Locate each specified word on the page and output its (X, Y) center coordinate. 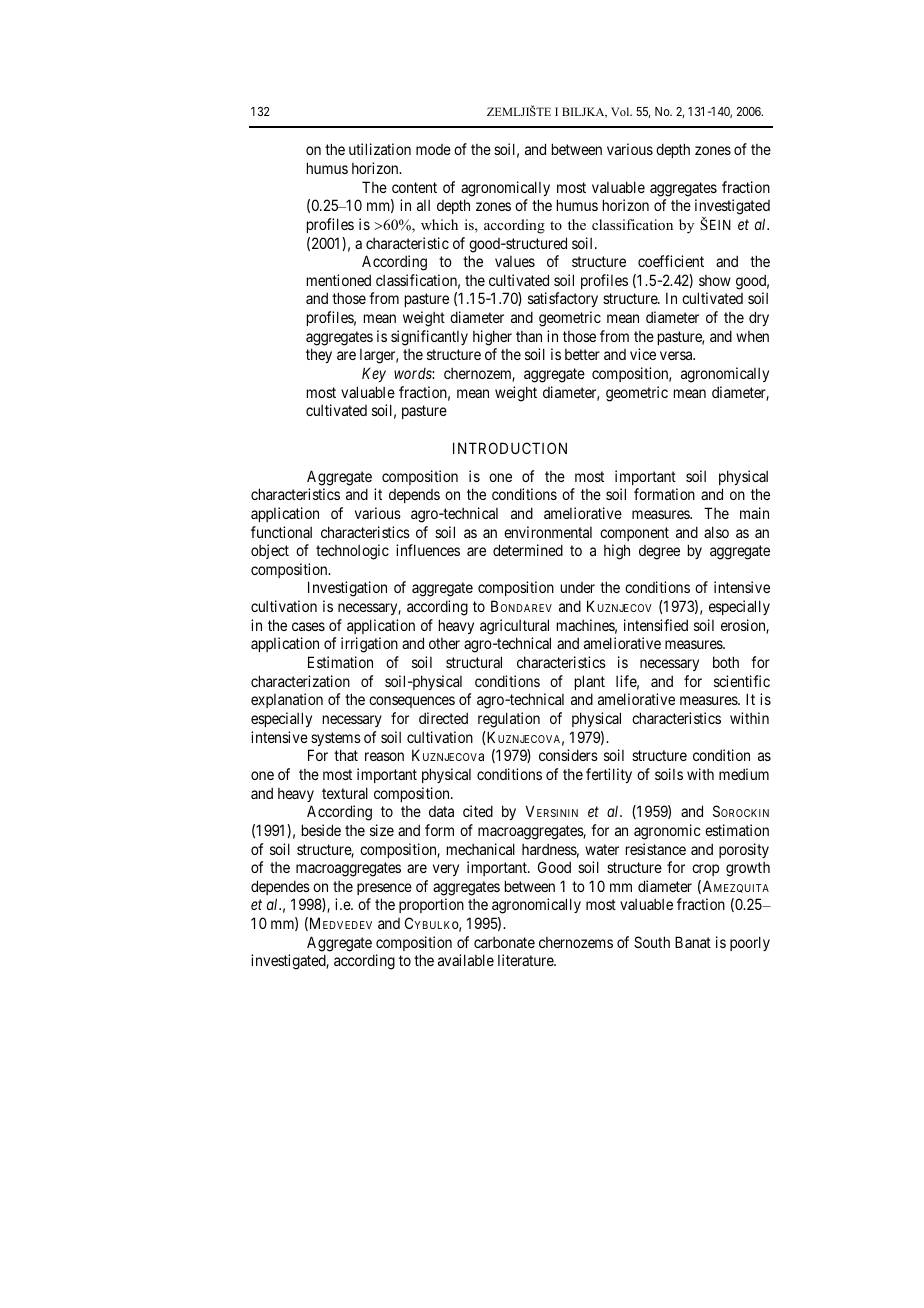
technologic (352, 552)
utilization (380, 149)
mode (433, 149)
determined (528, 550)
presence (384, 889)
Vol (621, 111)
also (716, 532)
